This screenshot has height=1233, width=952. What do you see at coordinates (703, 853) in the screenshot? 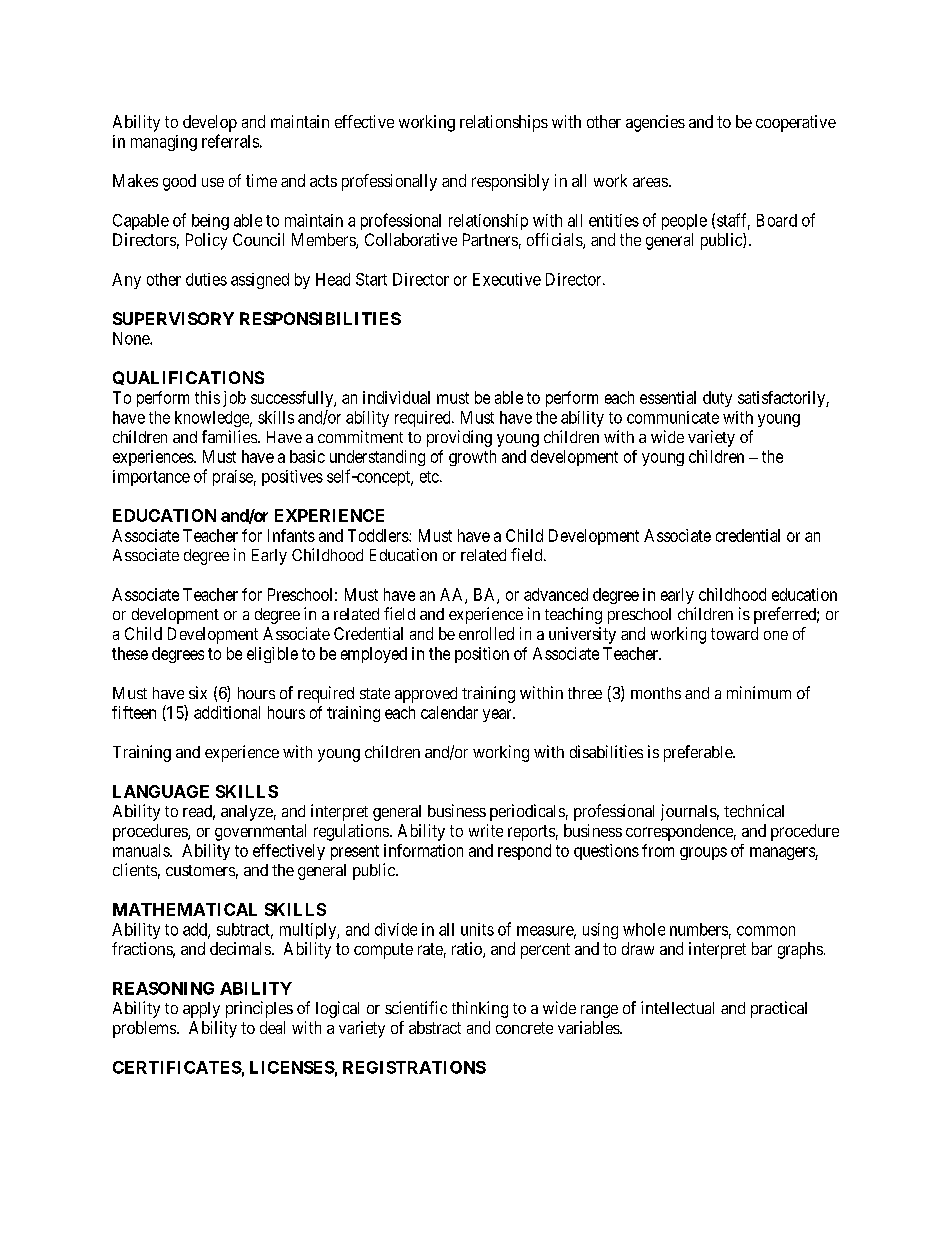
I see `groups` at bounding box center [703, 853].
